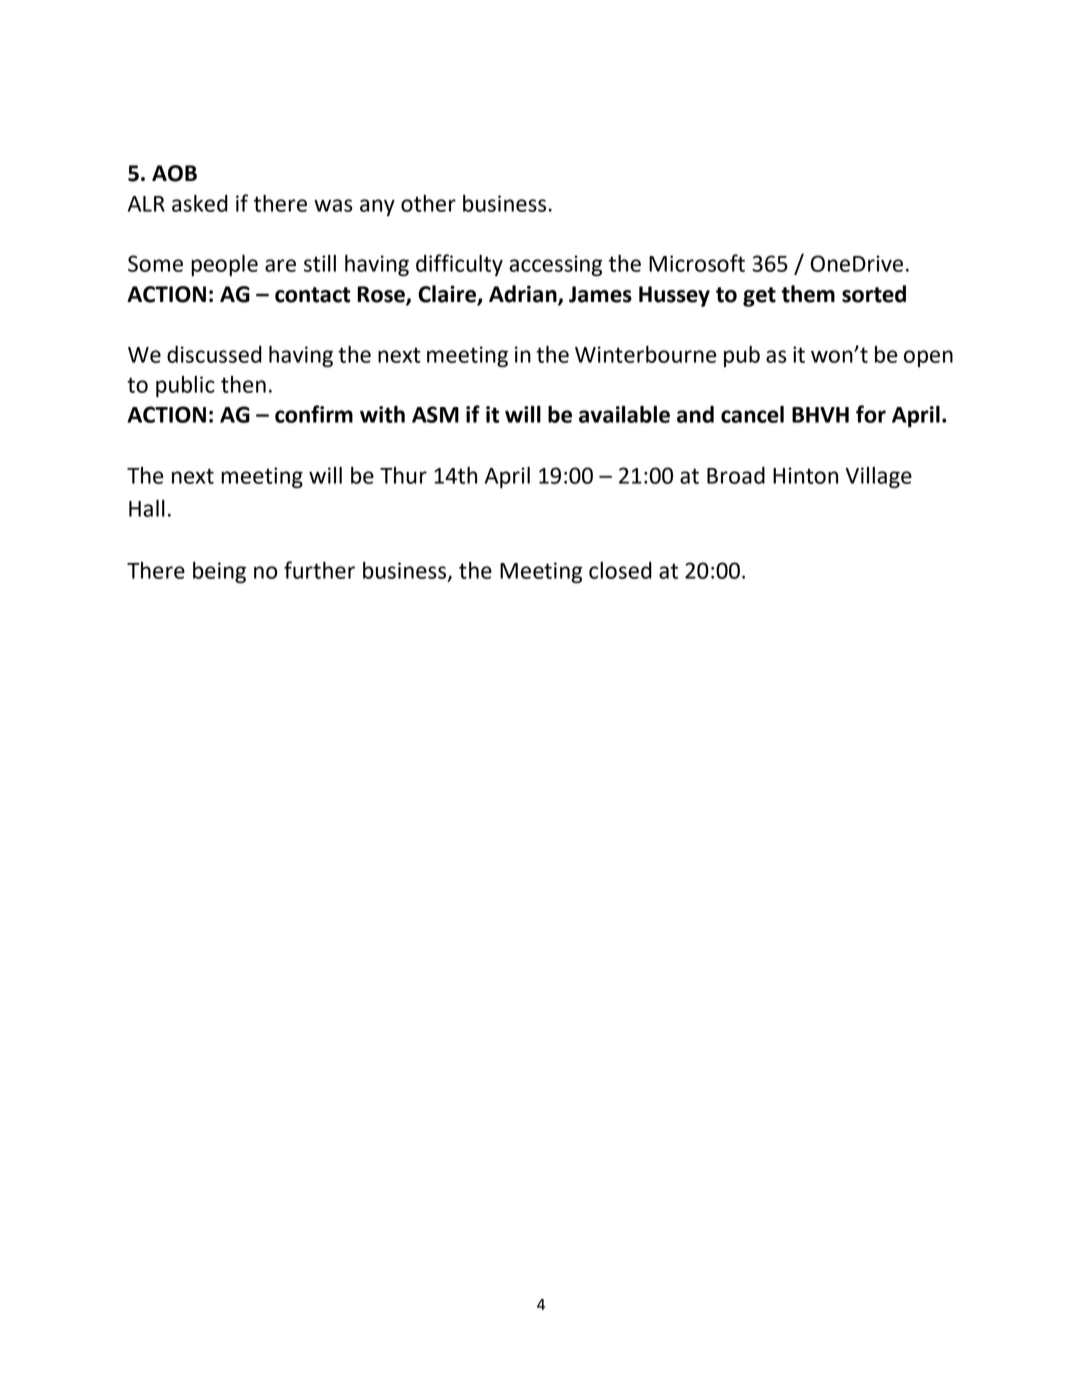 The height and width of the screenshot is (1400, 1082). What do you see at coordinates (620, 570) in the screenshot?
I see `closed` at bounding box center [620, 570].
